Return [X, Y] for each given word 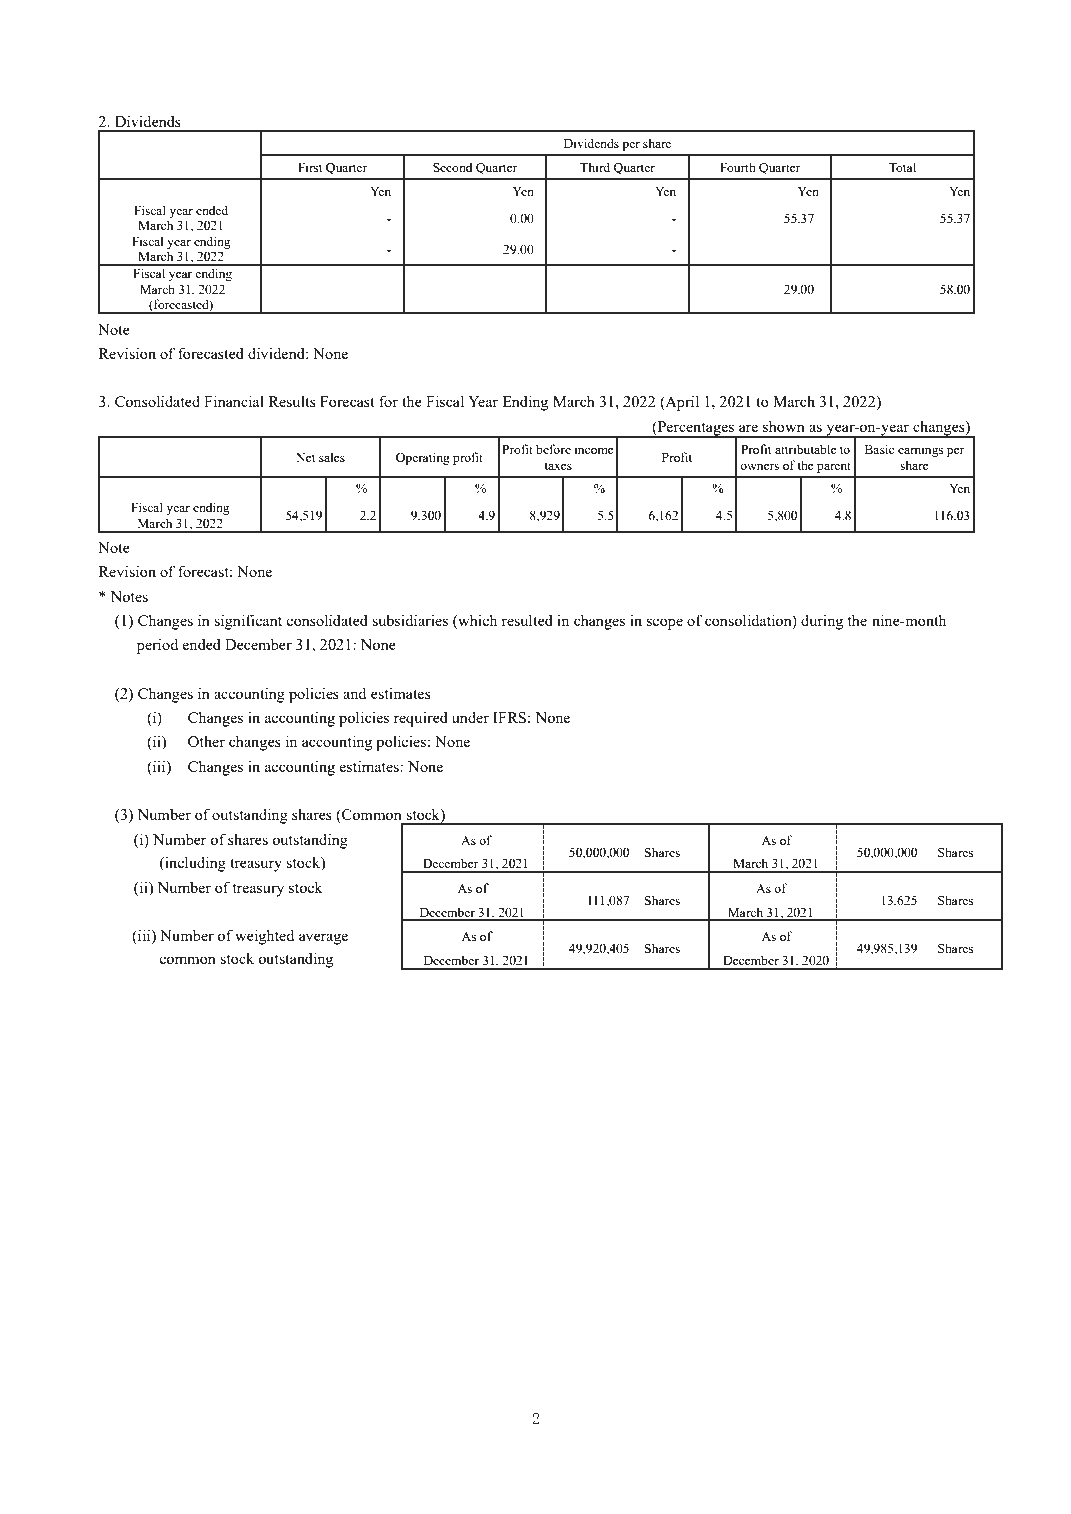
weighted [264, 937]
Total [902, 167]
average [323, 939]
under [470, 717]
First [310, 167]
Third [595, 167]
